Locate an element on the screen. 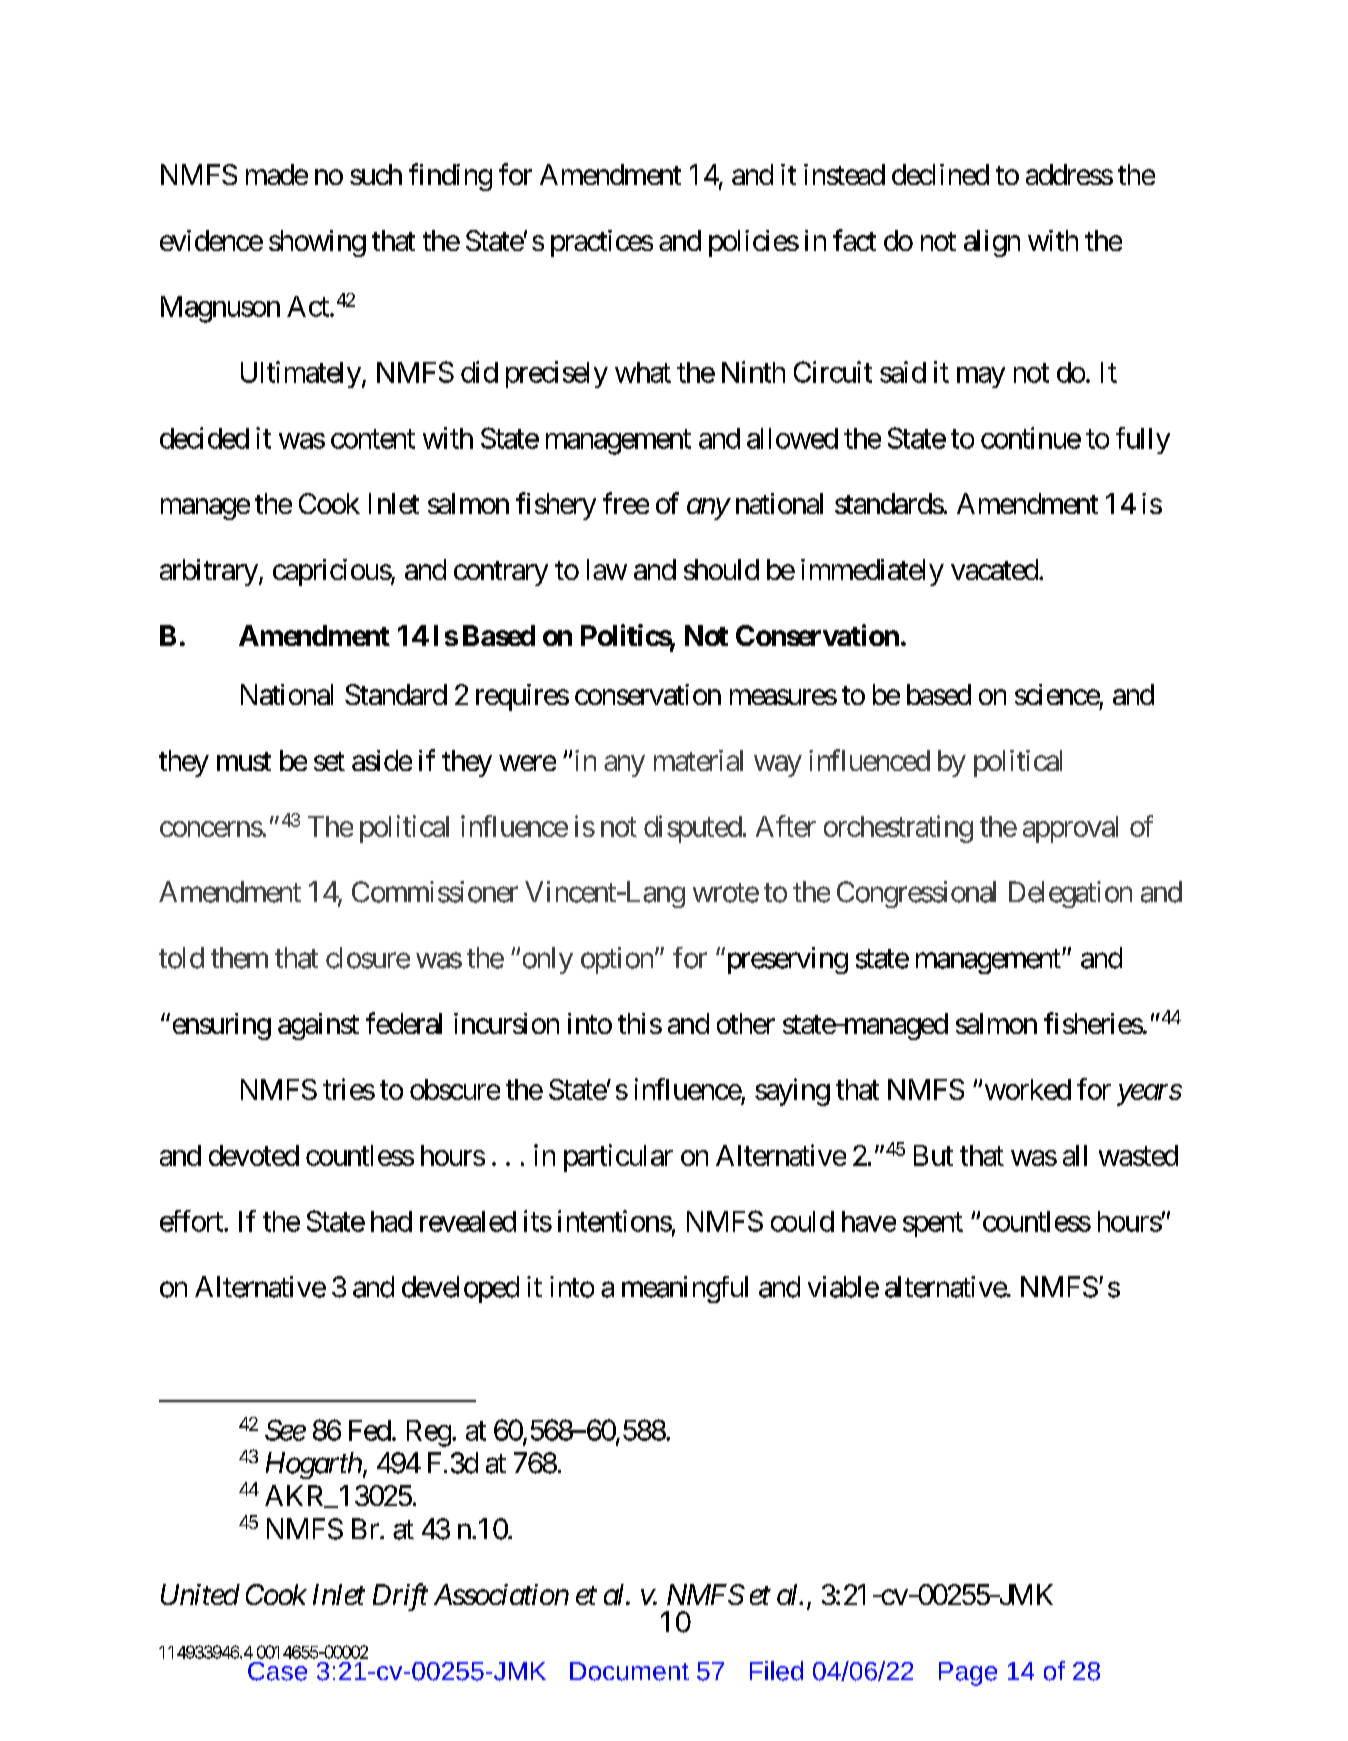  arbitrary is located at coordinates (209, 572).
